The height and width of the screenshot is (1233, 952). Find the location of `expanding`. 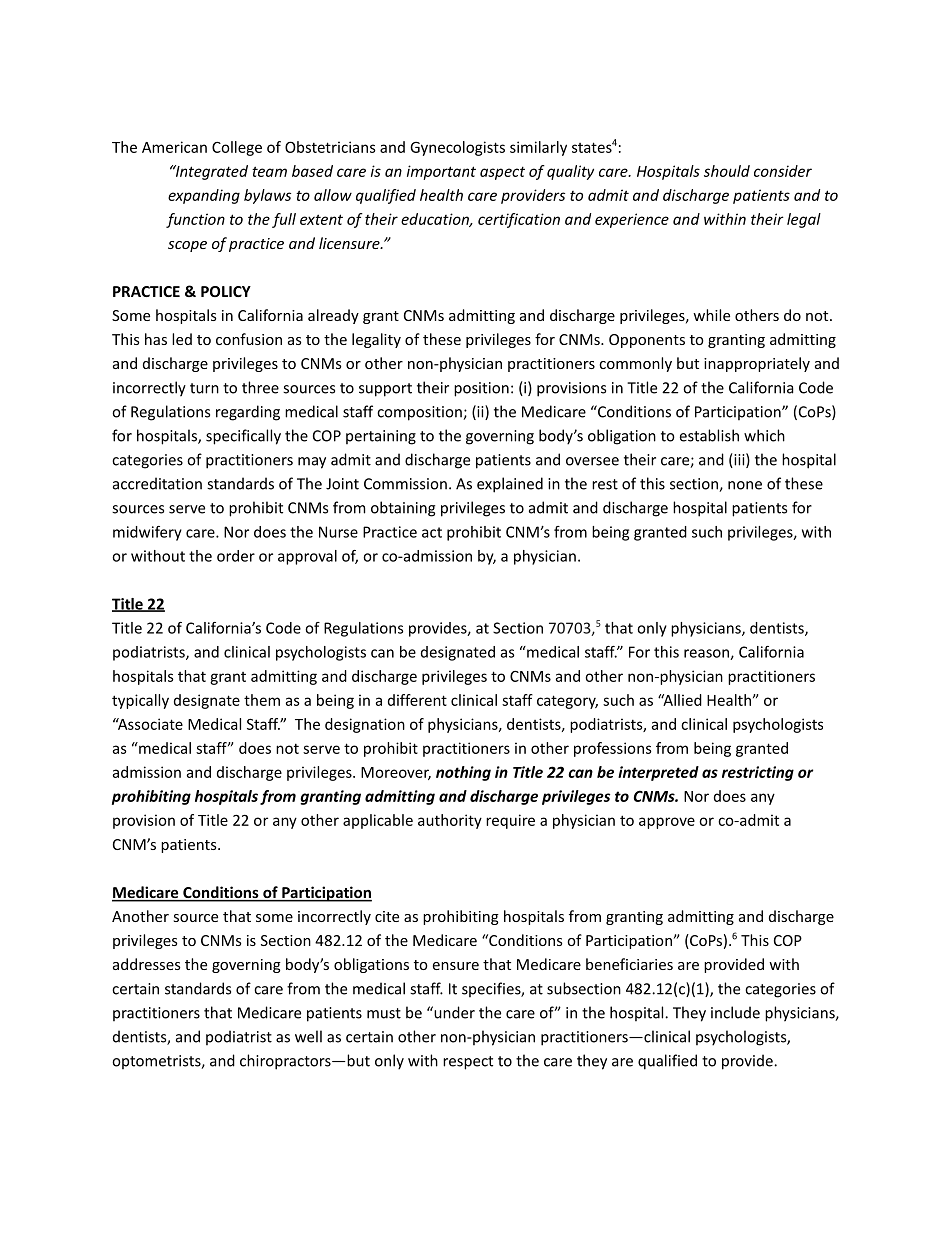

expanding is located at coordinates (204, 196).
